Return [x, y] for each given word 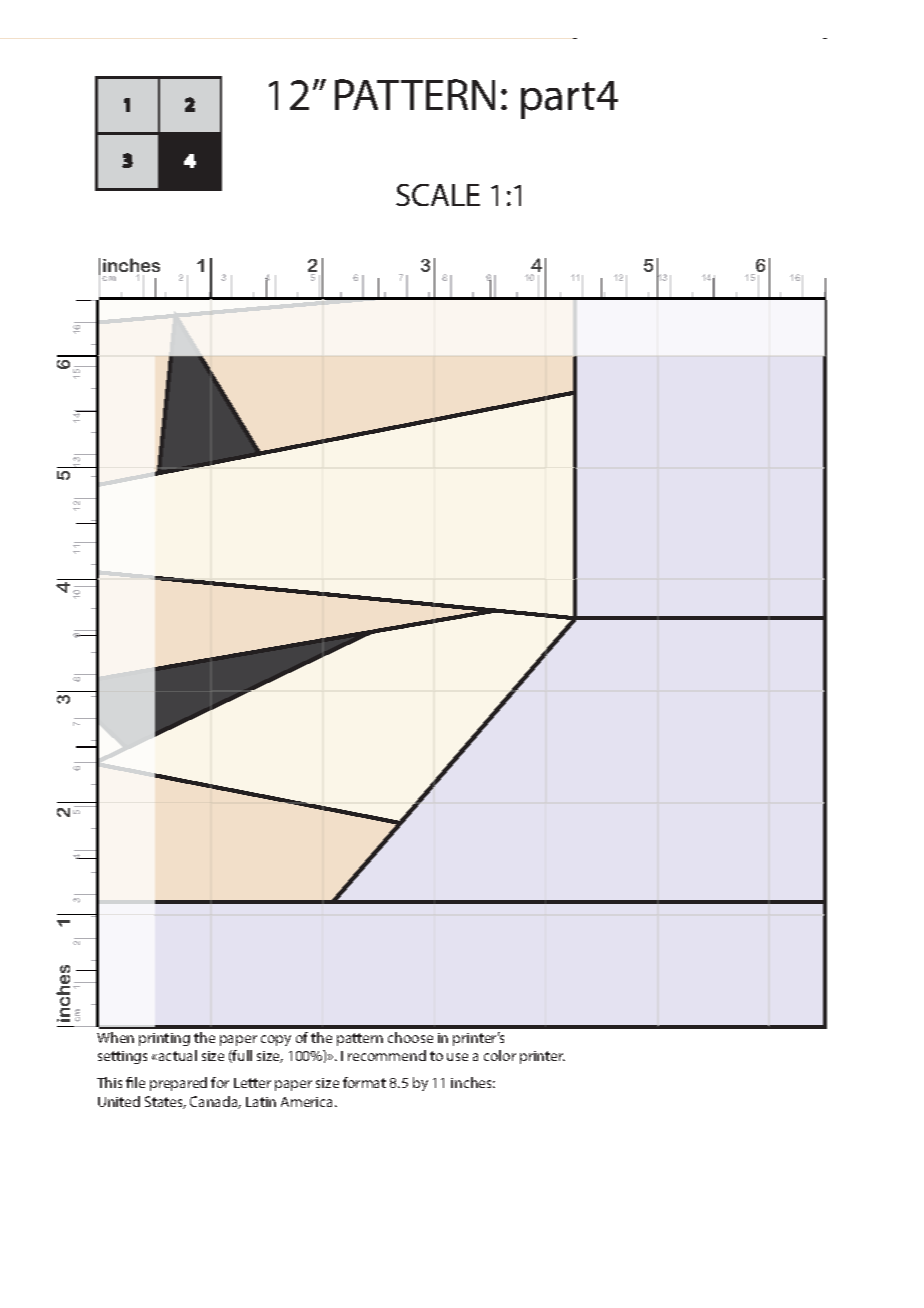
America [308, 1102]
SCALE [438, 195]
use [457, 1057]
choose [410, 1037]
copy [276, 1040]
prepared [178, 1084]
